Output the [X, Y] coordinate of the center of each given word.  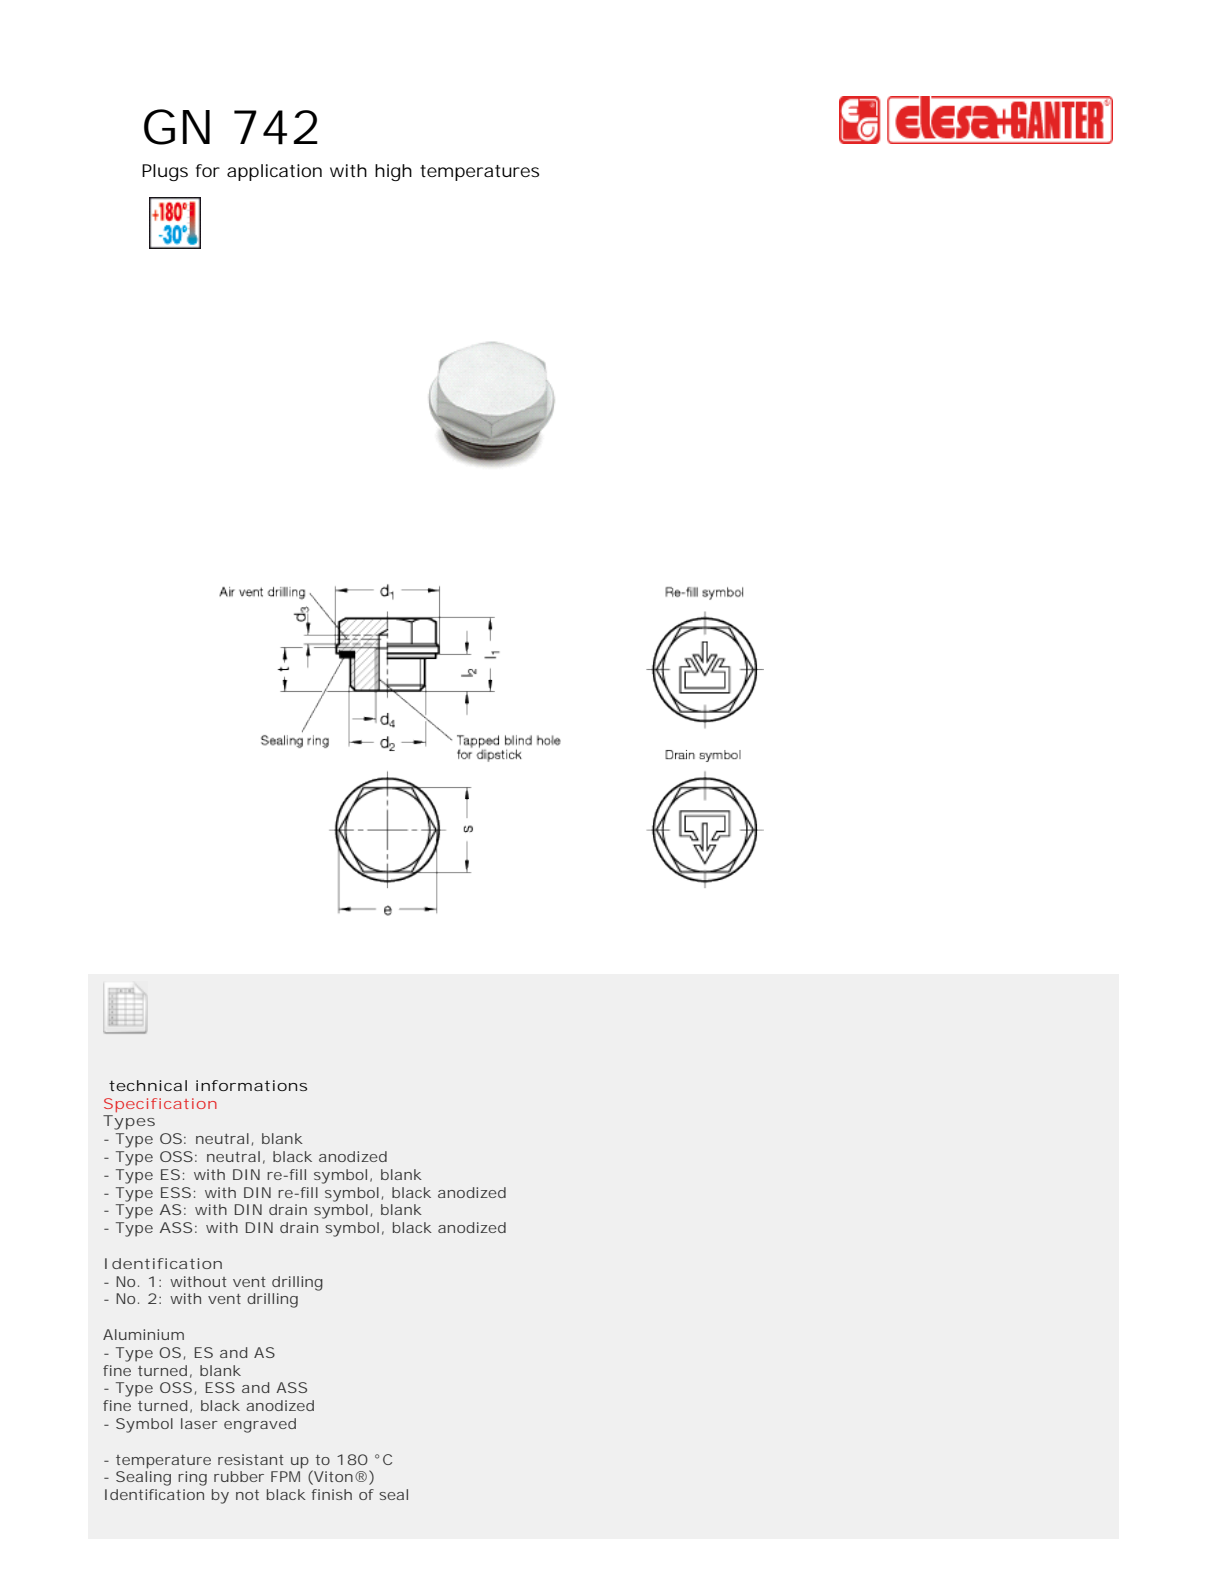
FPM [285, 1476]
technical [148, 1085]
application [274, 172]
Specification [160, 1105]
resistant [251, 1459]
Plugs [165, 172]
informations [251, 1085]
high [393, 172]
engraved [260, 1425]
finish [332, 1494]
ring [192, 1478]
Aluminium [143, 1334]
